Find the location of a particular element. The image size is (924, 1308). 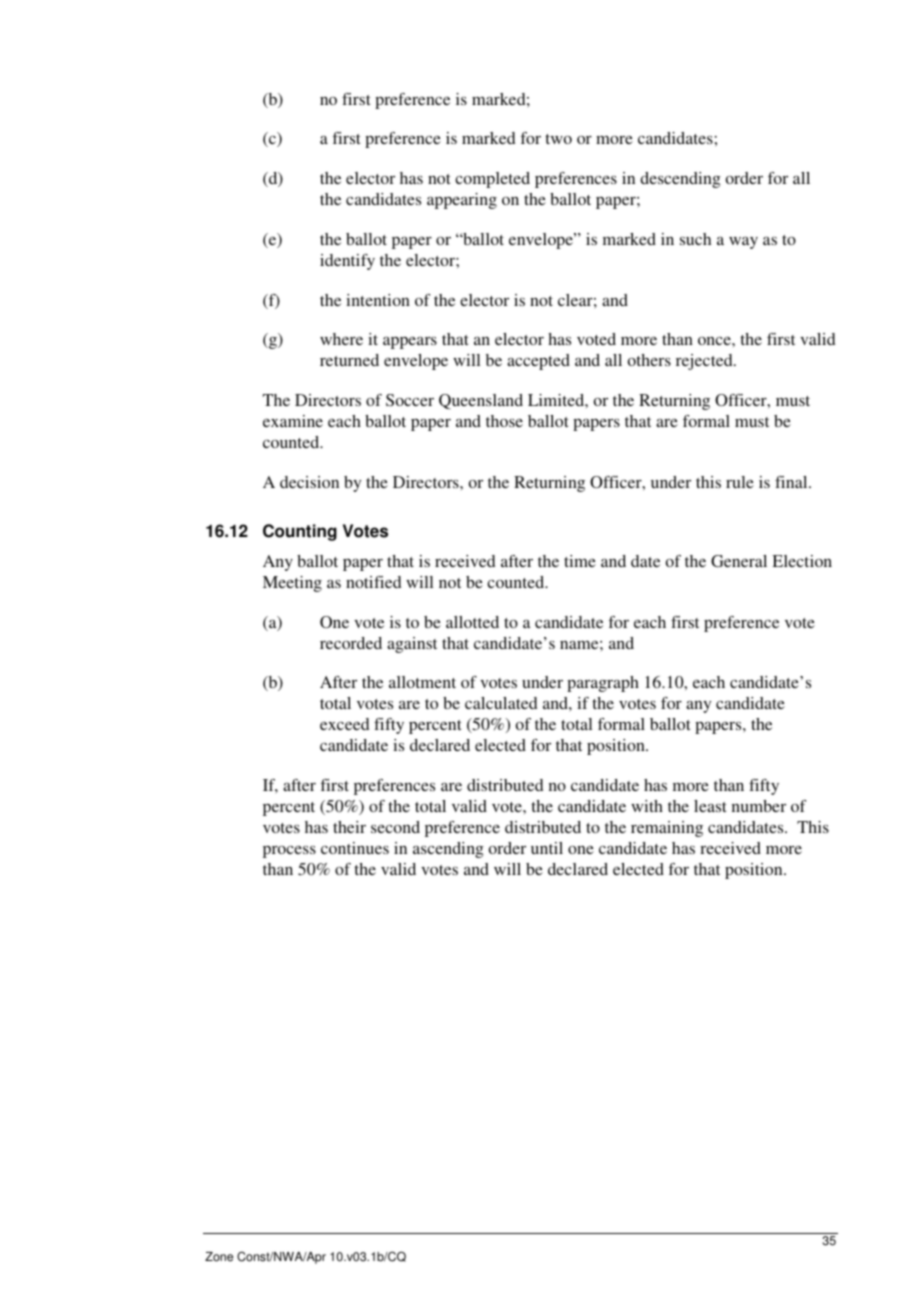

remaining is located at coordinates (667, 829).
